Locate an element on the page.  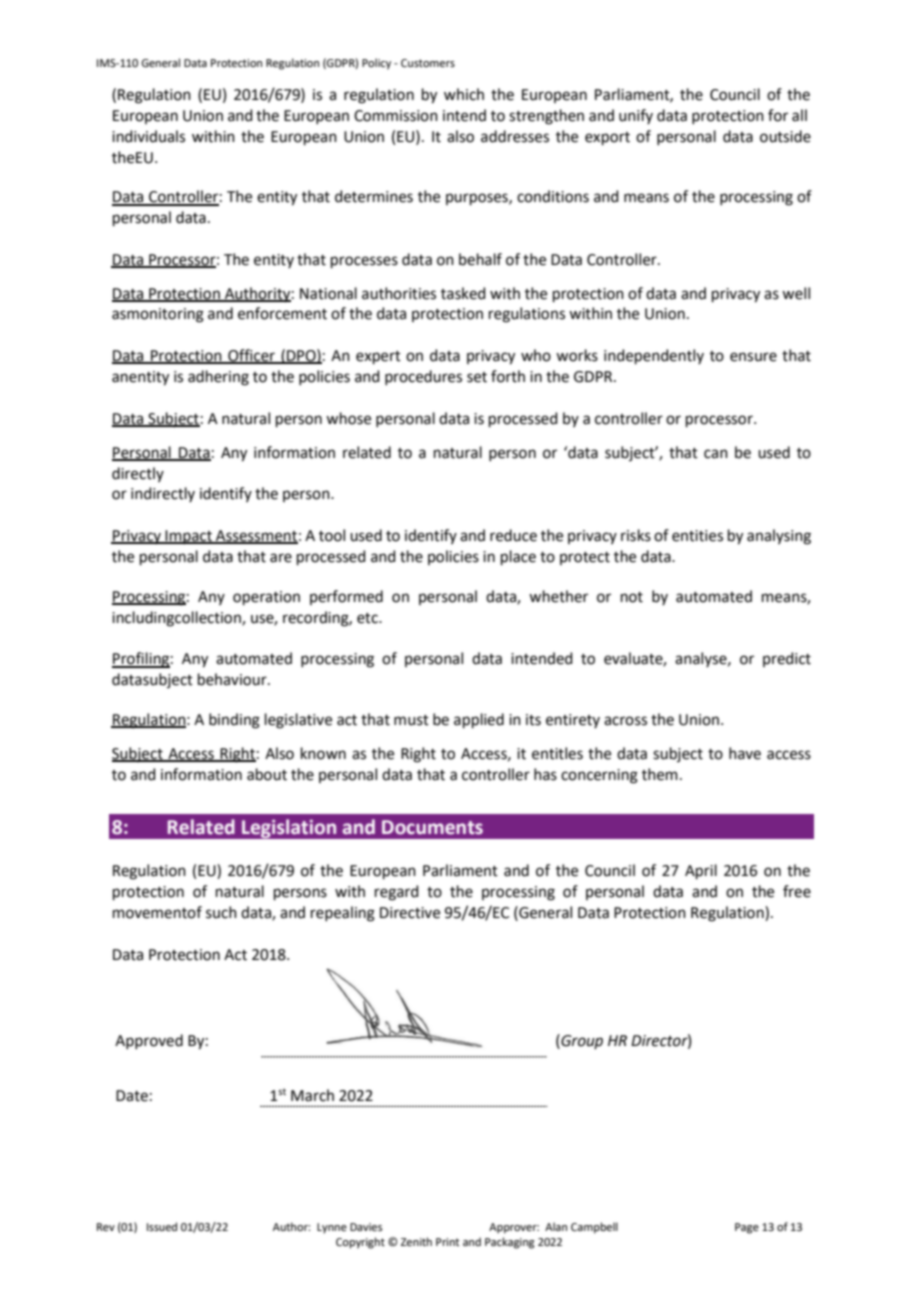
outside is located at coordinates (785, 136).
